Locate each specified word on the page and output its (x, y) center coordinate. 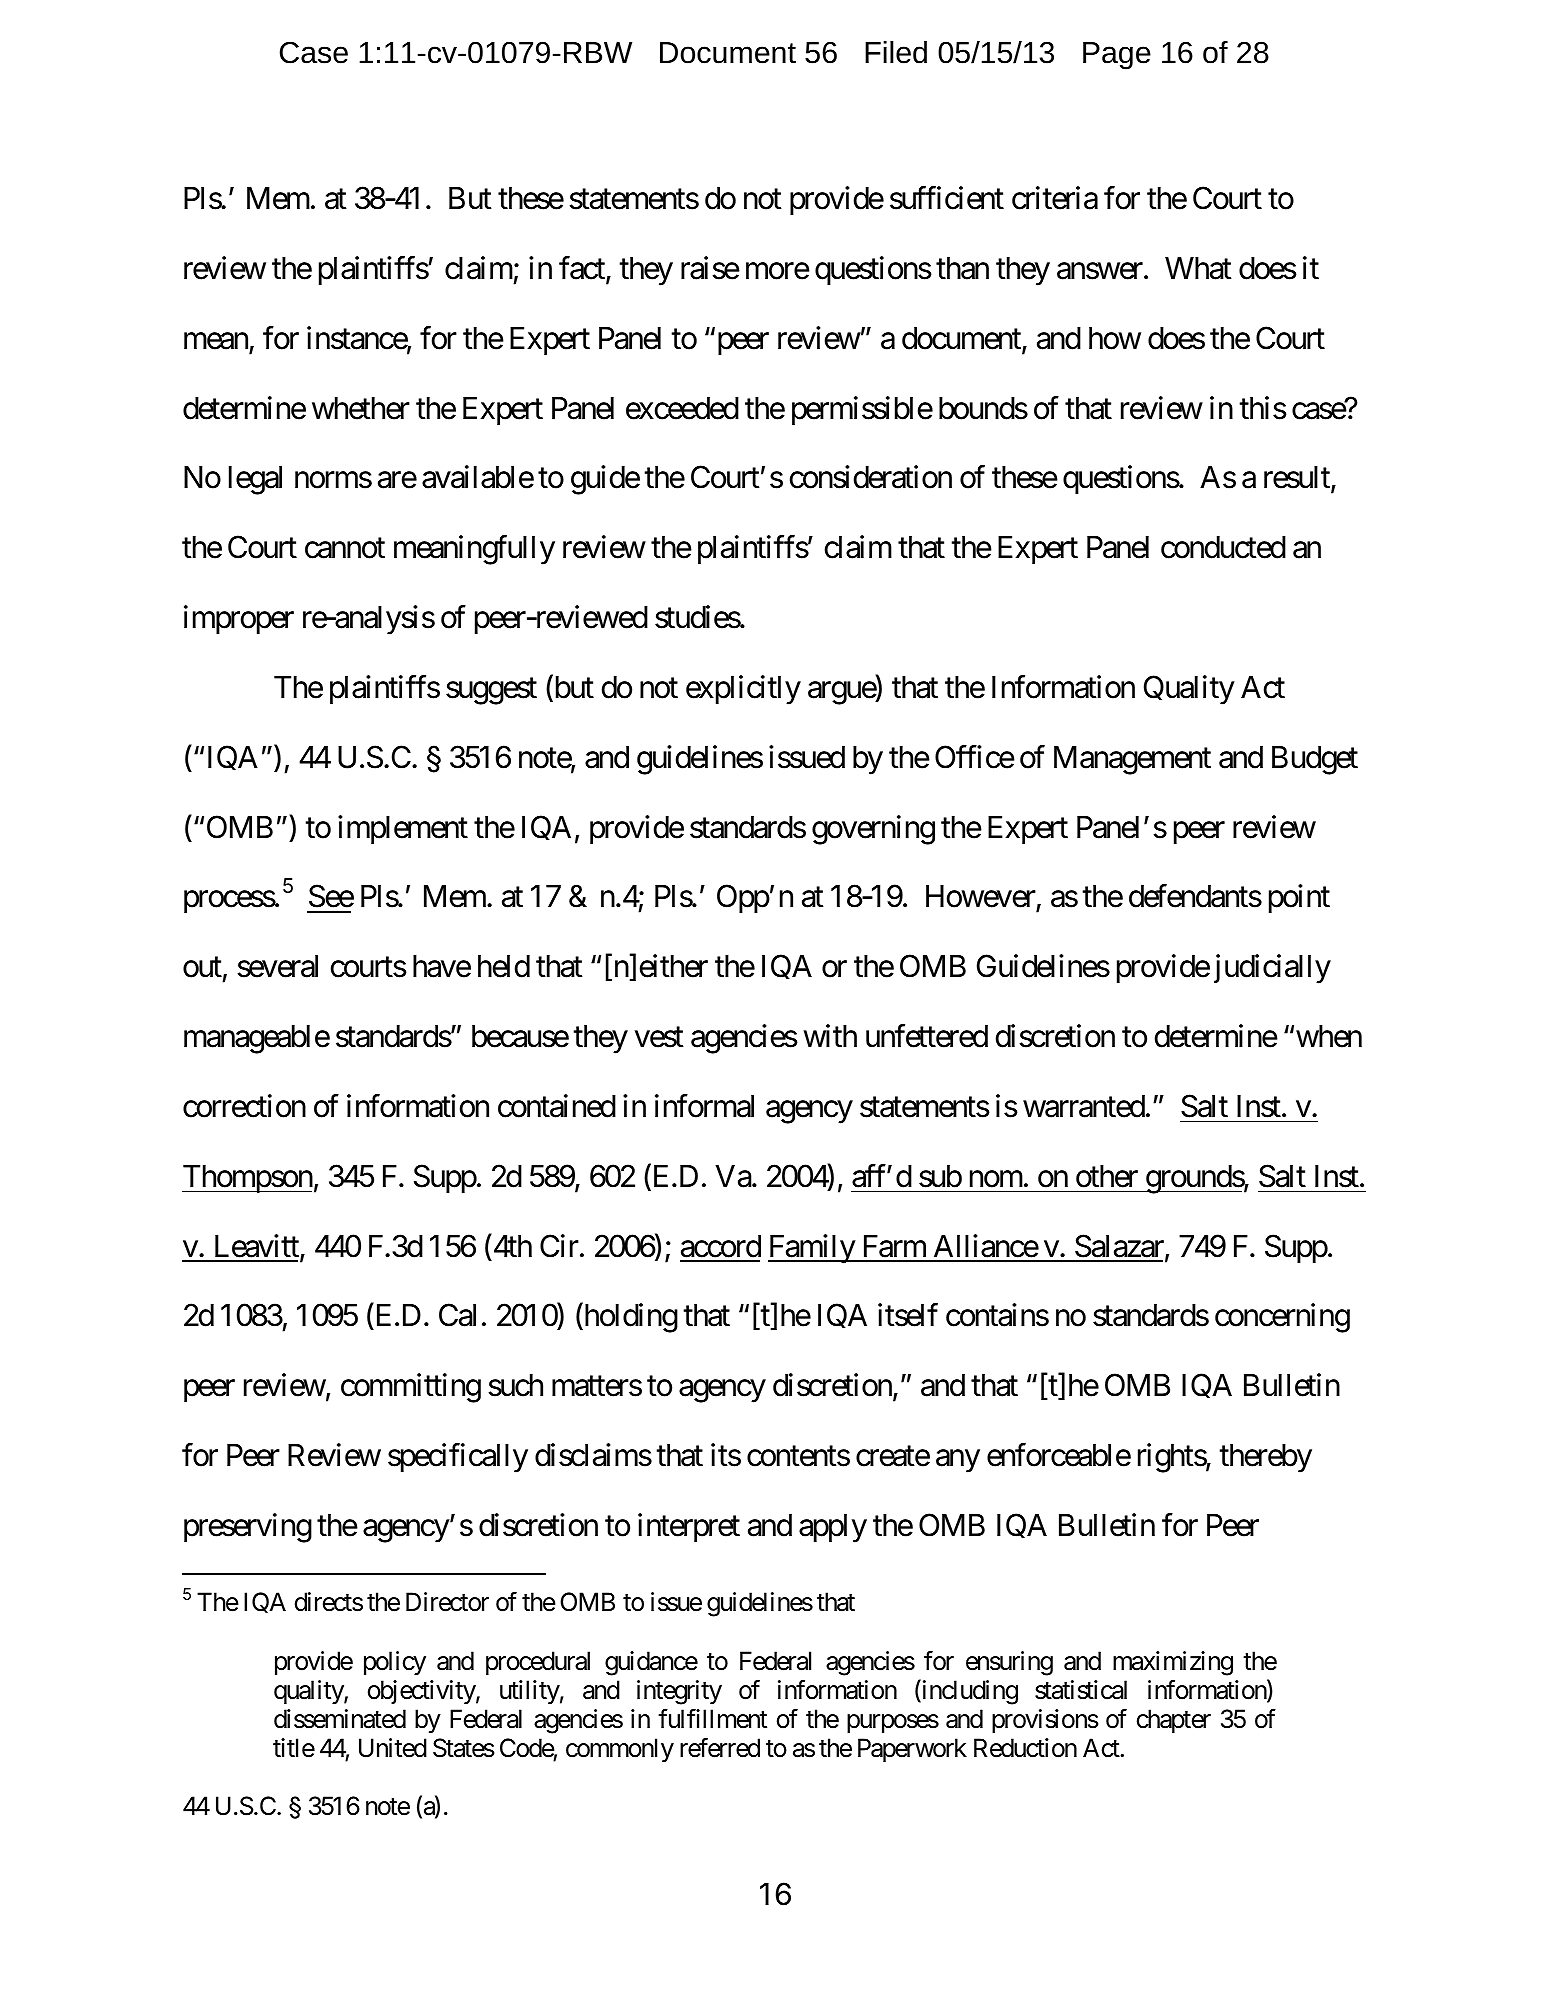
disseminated (340, 1719)
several (277, 966)
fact (583, 269)
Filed (896, 52)
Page (1117, 56)
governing (873, 830)
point (1299, 899)
